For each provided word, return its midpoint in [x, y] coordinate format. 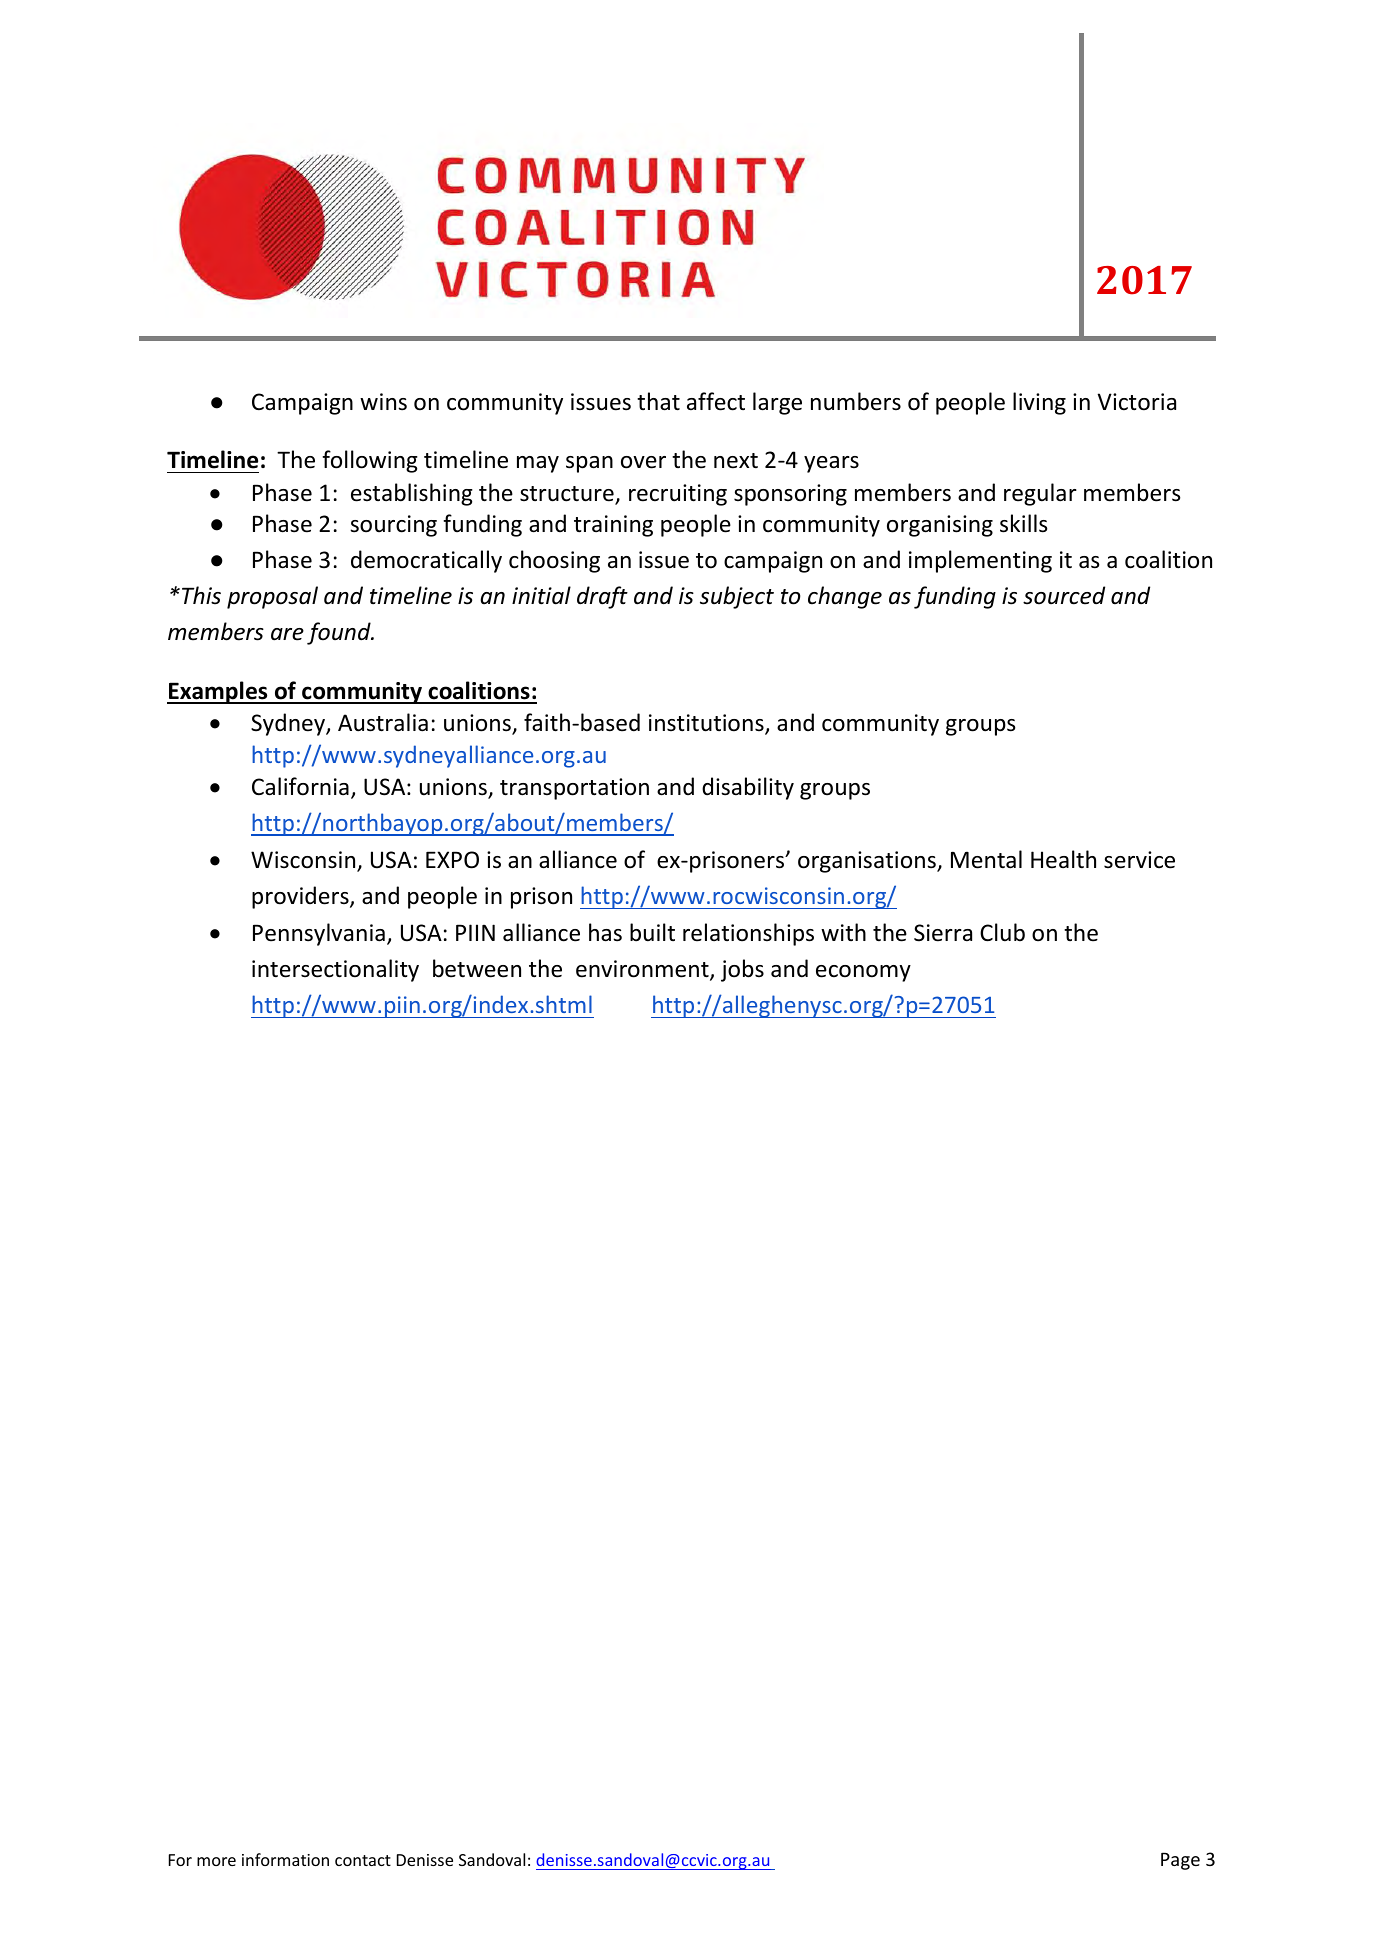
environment [643, 970]
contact [363, 1860]
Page [1180, 1861]
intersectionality [335, 970]
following [370, 461]
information [285, 1859]
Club [1002, 932]
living [1039, 403]
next [736, 461]
